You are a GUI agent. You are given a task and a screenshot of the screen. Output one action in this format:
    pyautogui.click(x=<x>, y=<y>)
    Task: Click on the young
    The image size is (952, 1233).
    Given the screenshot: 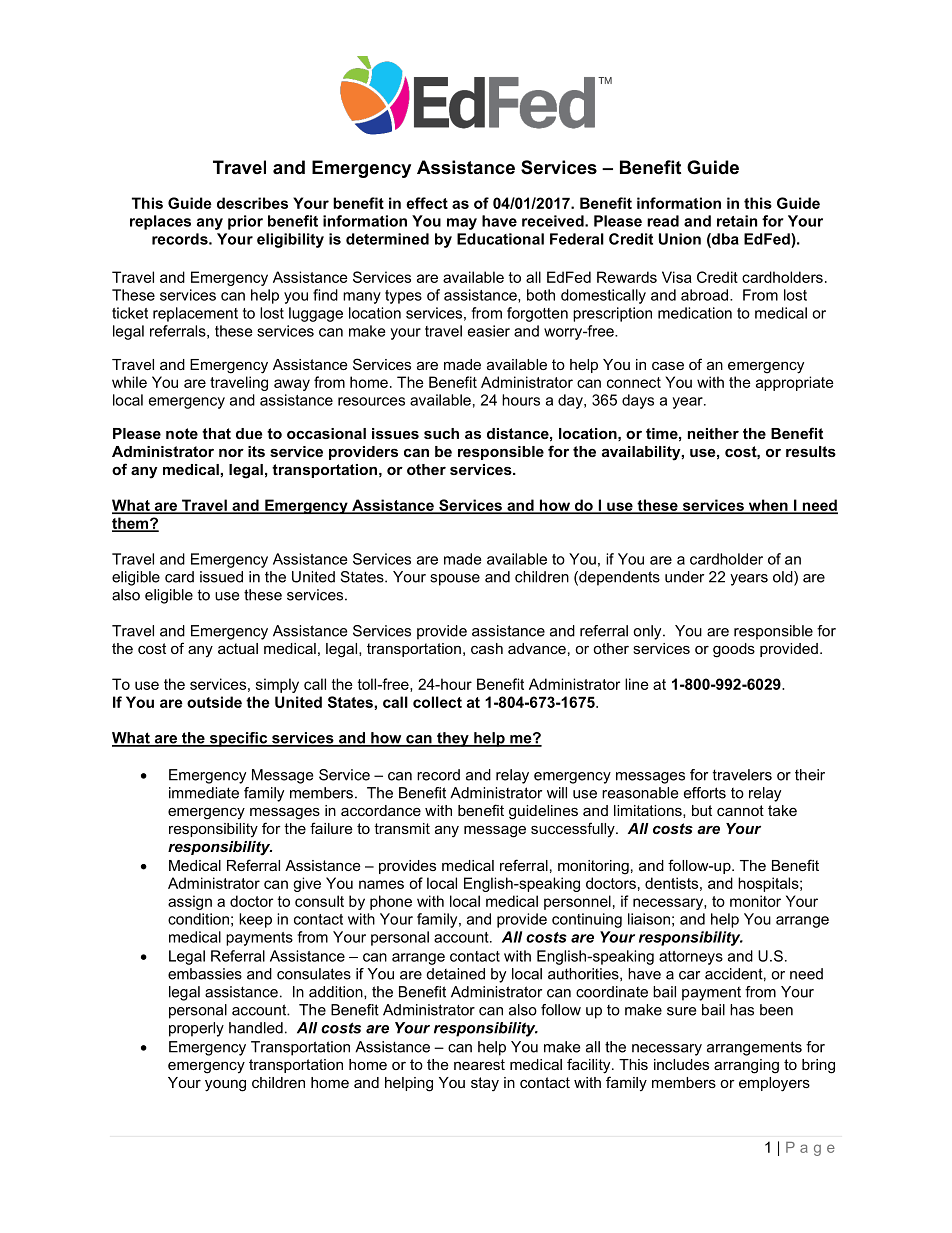 What is the action you would take?
    pyautogui.click(x=225, y=1086)
